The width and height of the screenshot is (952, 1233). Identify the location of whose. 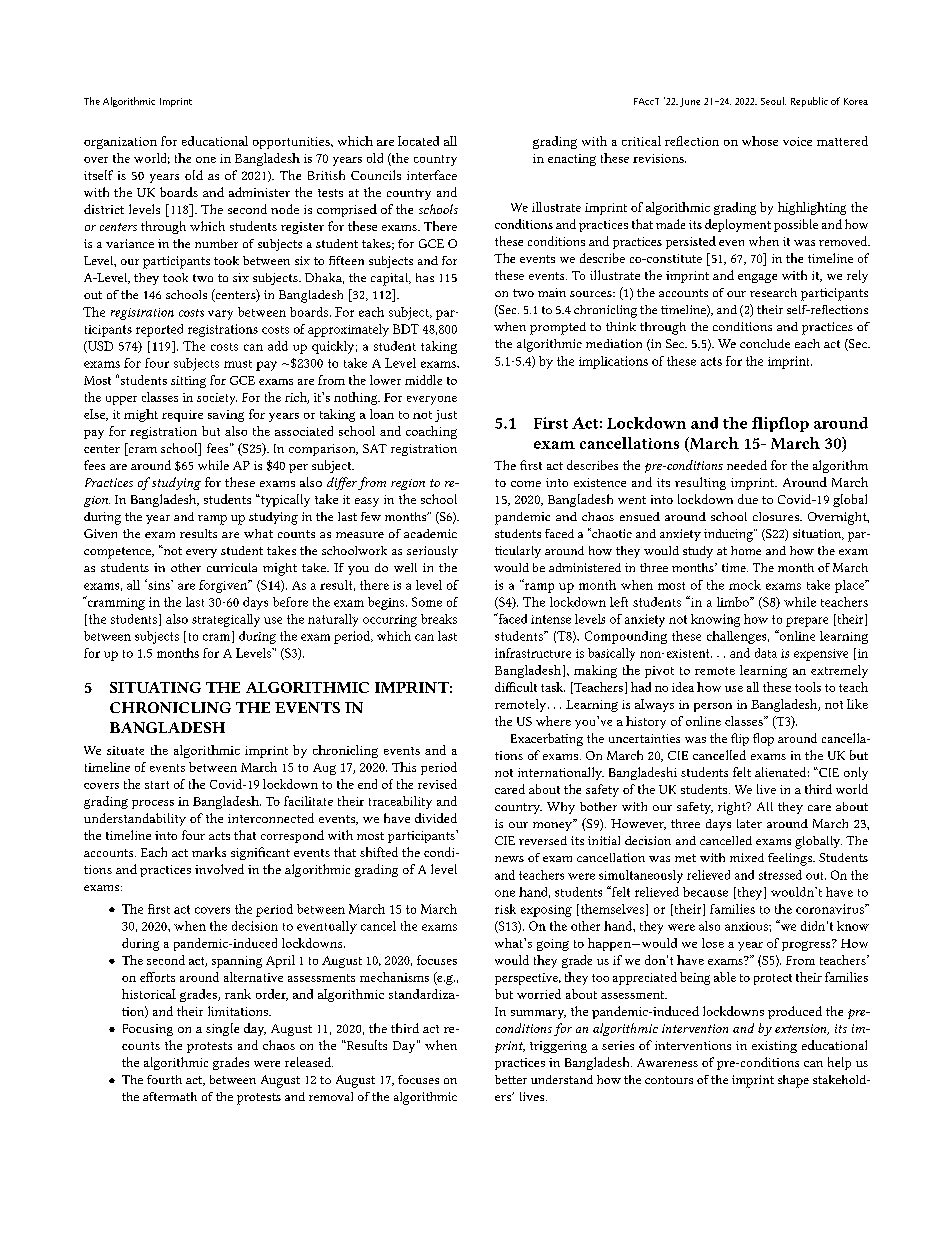
(760, 141).
